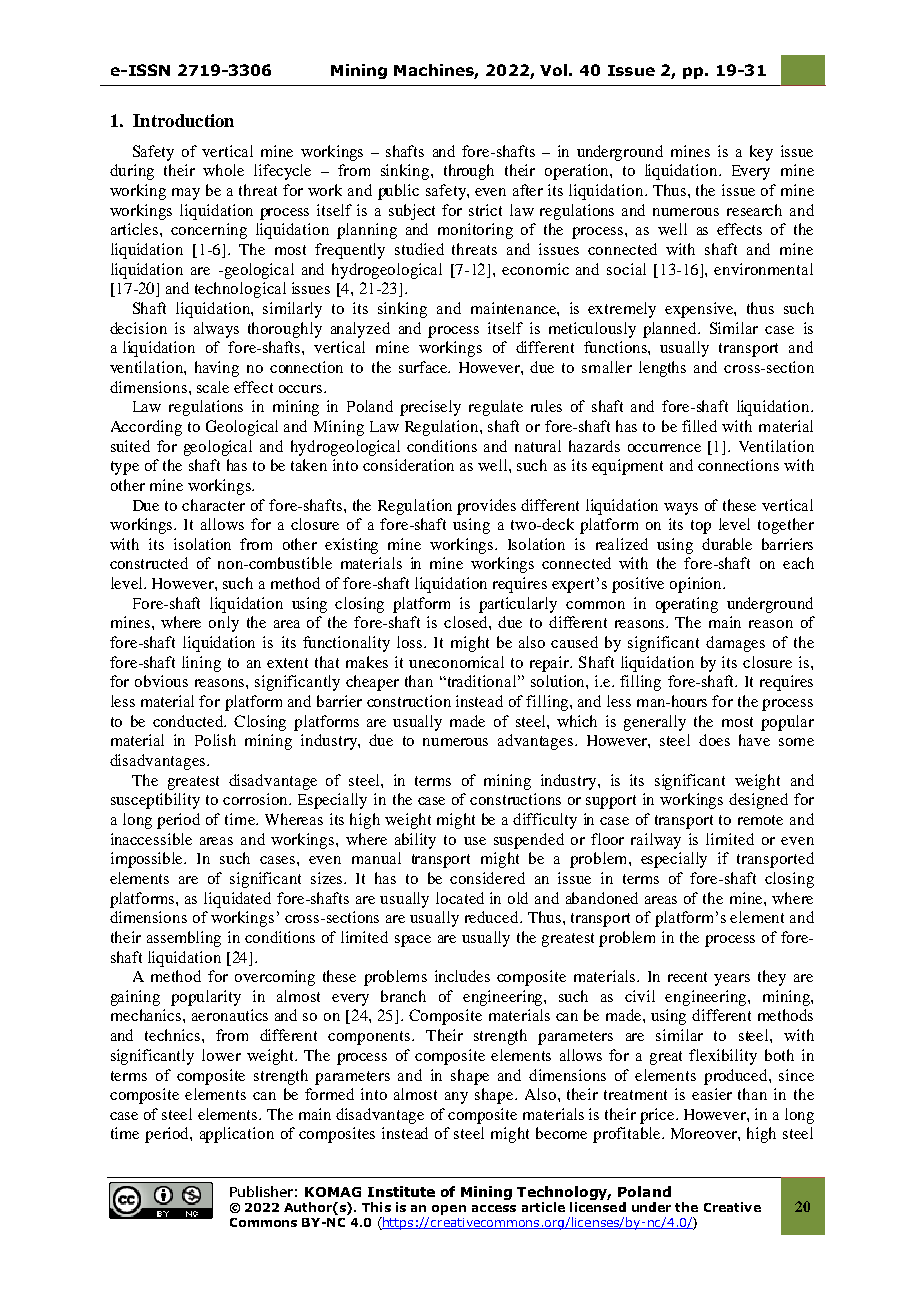  What do you see at coordinates (148, 860) in the screenshot?
I see `impossible` at bounding box center [148, 860].
